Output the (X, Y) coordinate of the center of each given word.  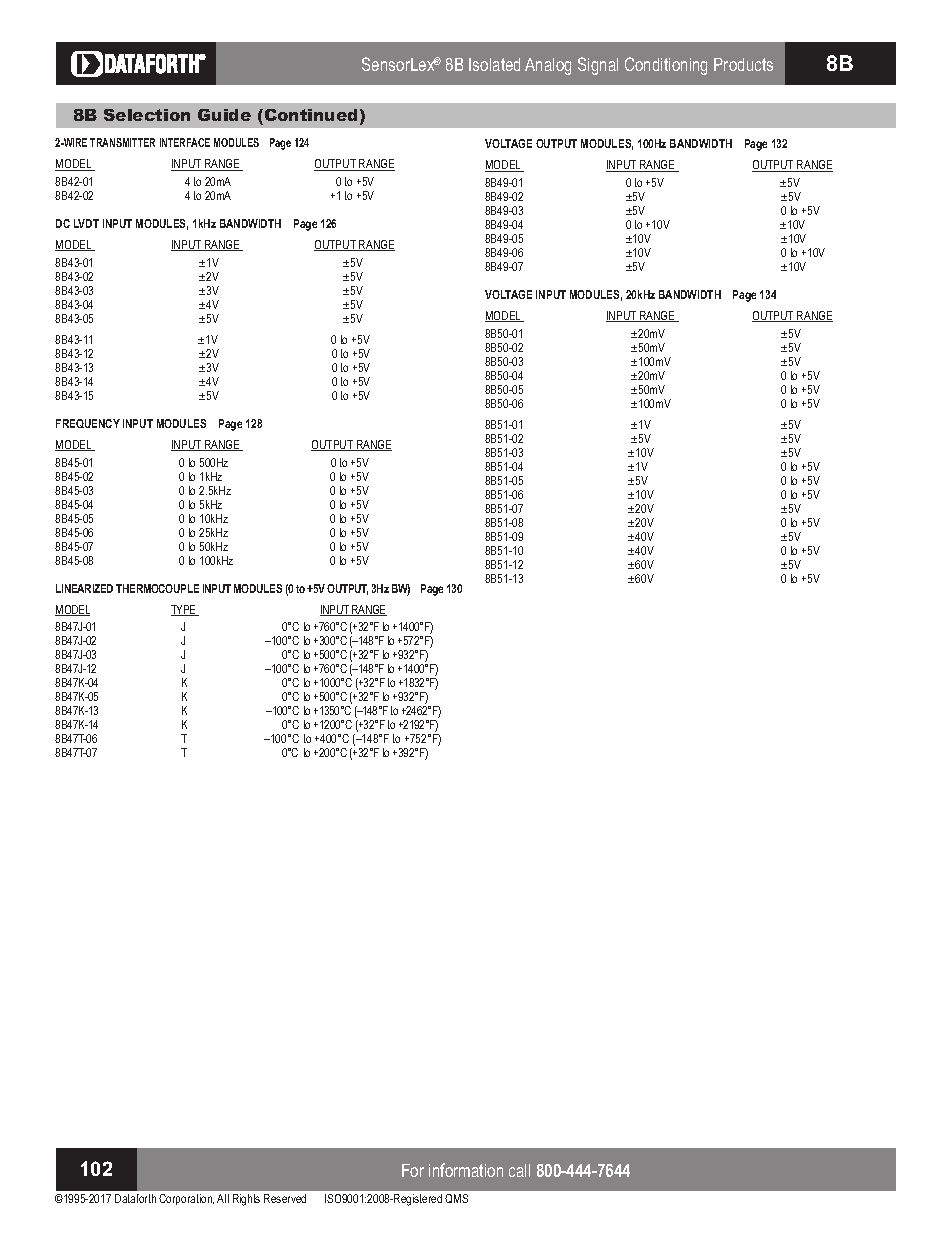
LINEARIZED (84, 588)
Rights (246, 1200)
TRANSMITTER (122, 142)
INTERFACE (185, 142)
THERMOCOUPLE (157, 588)
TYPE (185, 610)
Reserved (285, 1198)
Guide (224, 115)
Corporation (186, 1199)
